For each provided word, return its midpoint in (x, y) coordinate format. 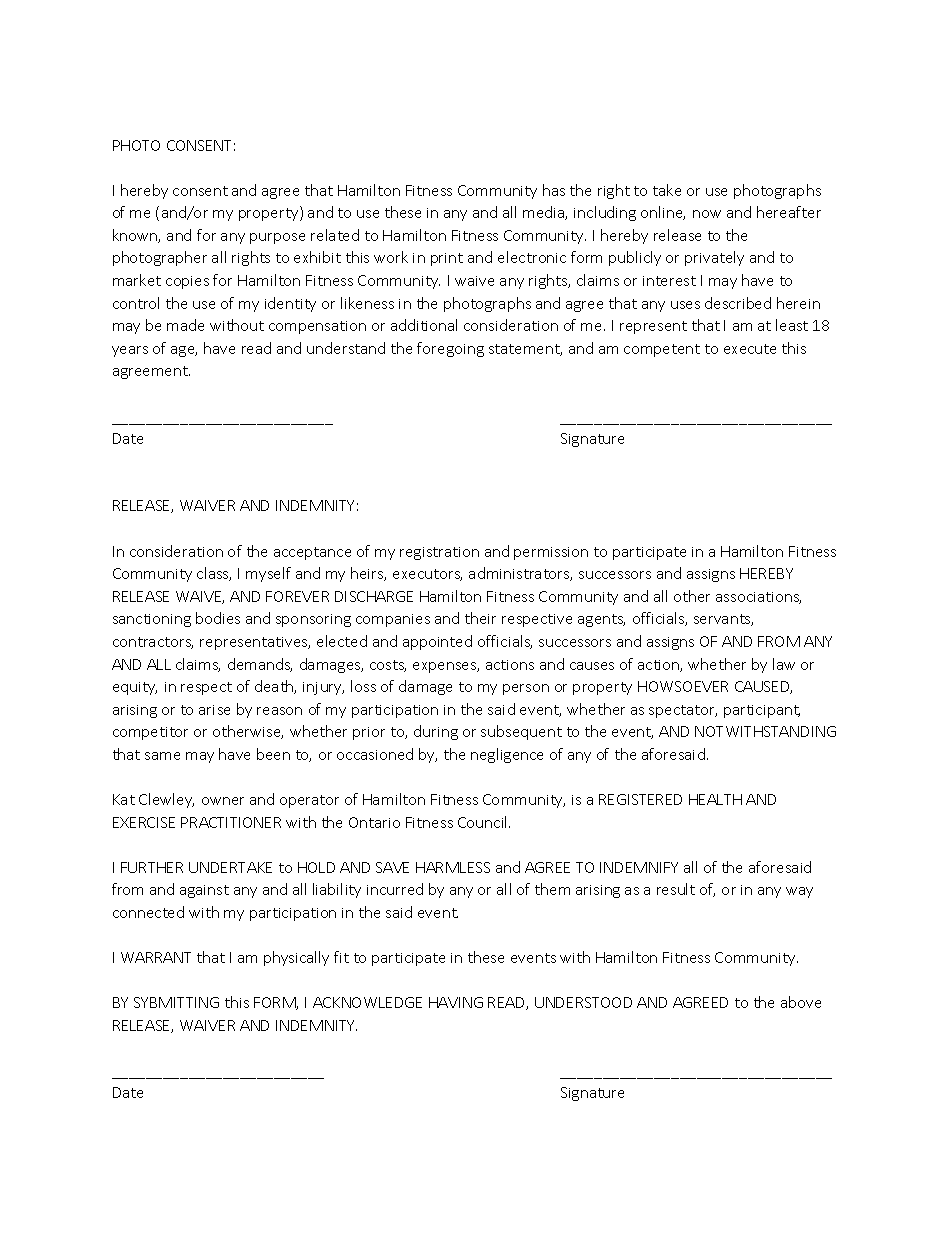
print (447, 259)
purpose (277, 238)
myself (268, 574)
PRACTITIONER (231, 822)
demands (260, 665)
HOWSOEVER (683, 686)
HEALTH (715, 799)
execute (750, 349)
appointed (437, 642)
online (663, 213)
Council (484, 822)
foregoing (450, 349)
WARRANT (156, 957)
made (185, 325)
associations (758, 598)
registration (439, 553)
